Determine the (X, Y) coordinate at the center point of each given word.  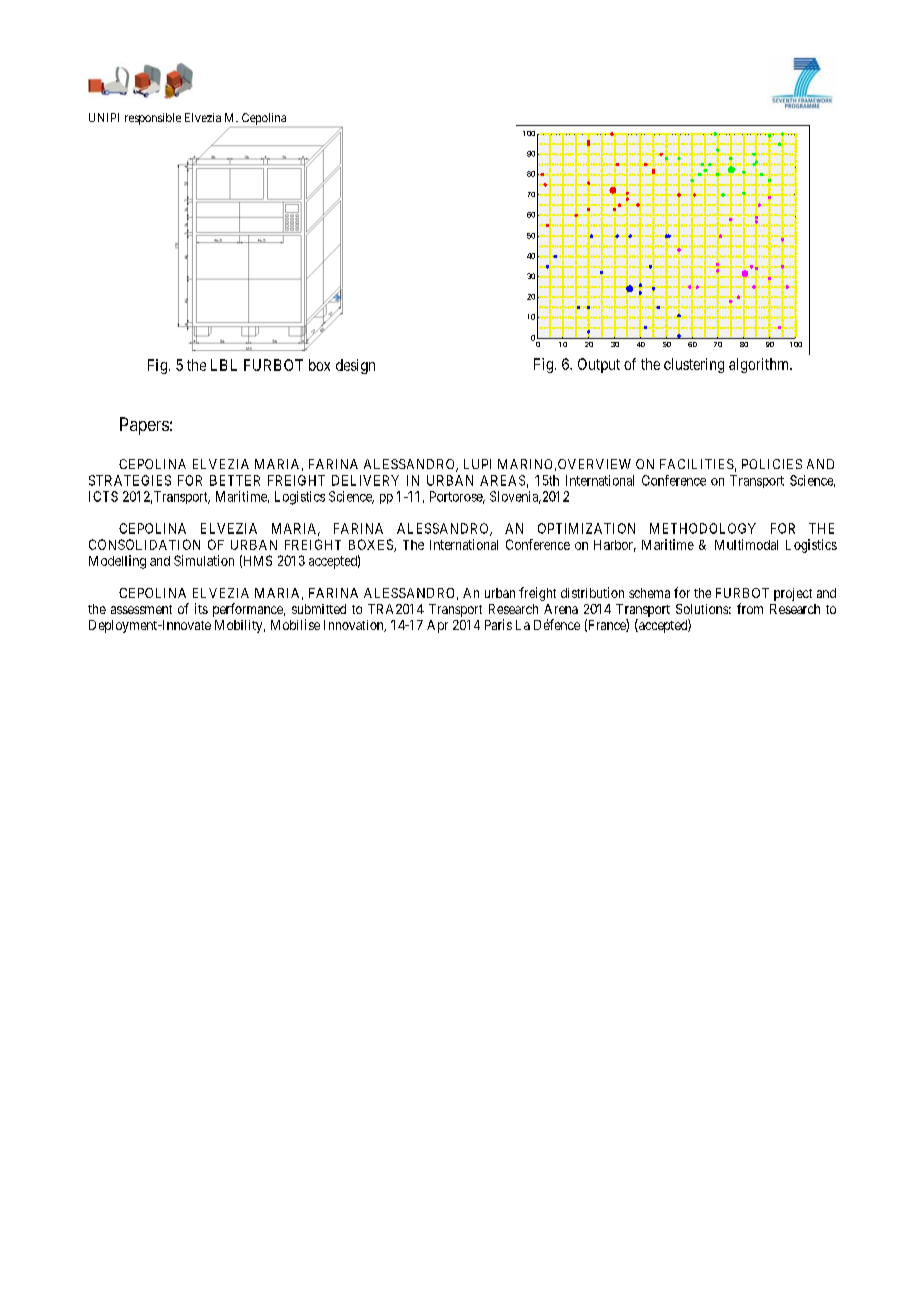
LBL (224, 365)
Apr (437, 626)
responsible (153, 119)
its (201, 608)
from (750, 608)
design (355, 366)
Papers (144, 426)
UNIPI (104, 117)
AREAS (502, 480)
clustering (694, 365)
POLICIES (772, 464)
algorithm (760, 365)
